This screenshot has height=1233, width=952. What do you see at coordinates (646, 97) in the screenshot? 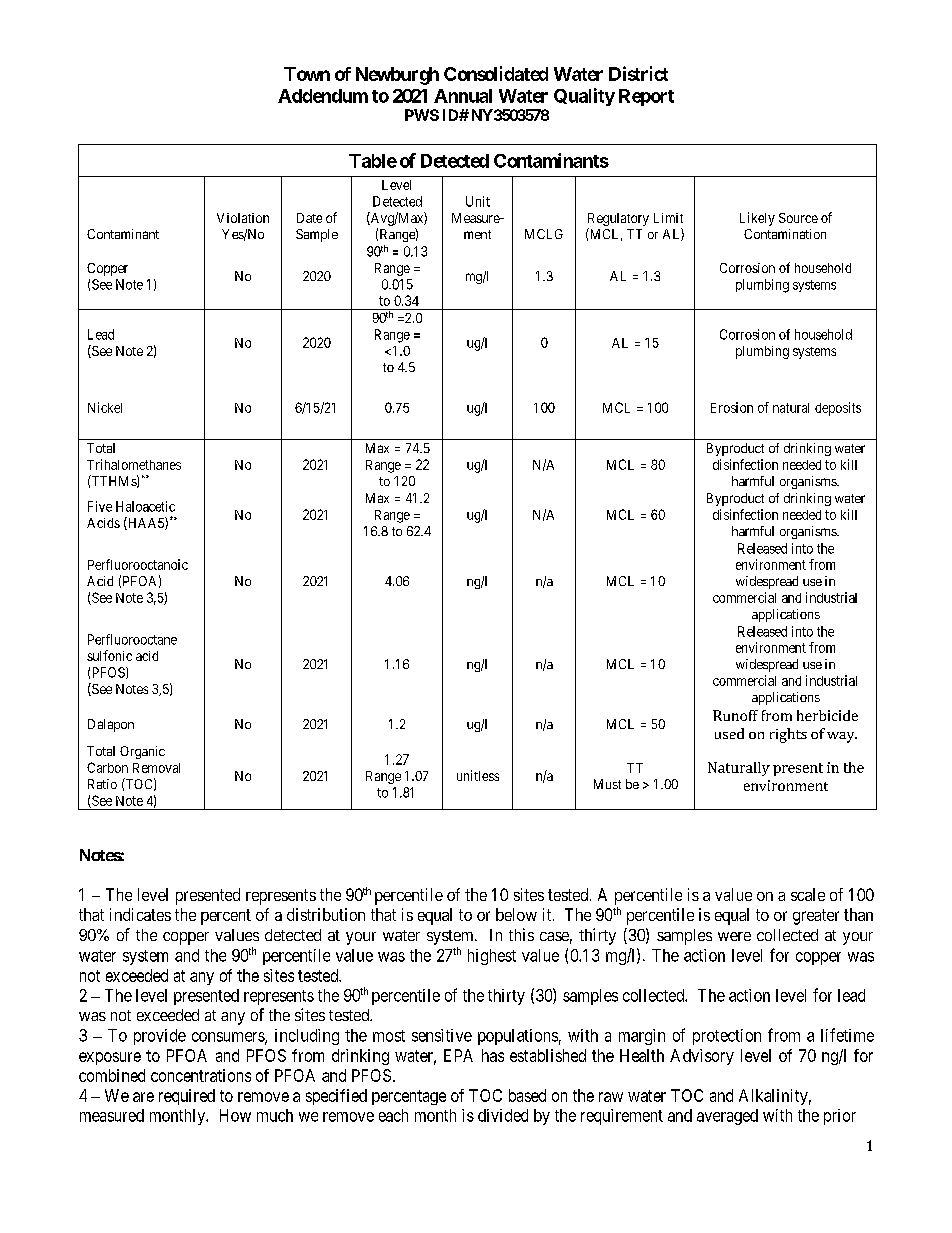
I see `Report` at bounding box center [646, 97].
